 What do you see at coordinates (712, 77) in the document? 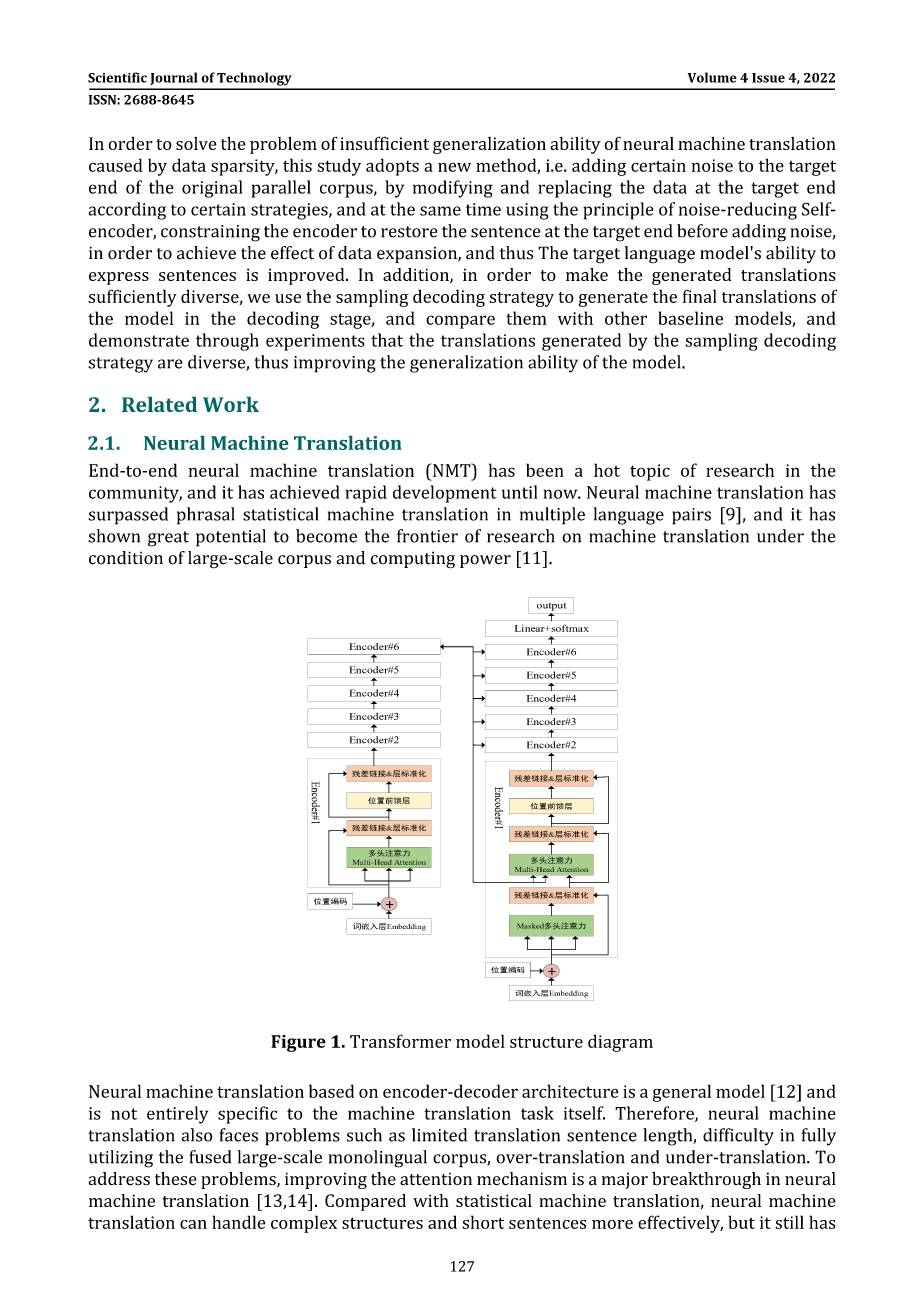
I see `Volume` at bounding box center [712, 77].
